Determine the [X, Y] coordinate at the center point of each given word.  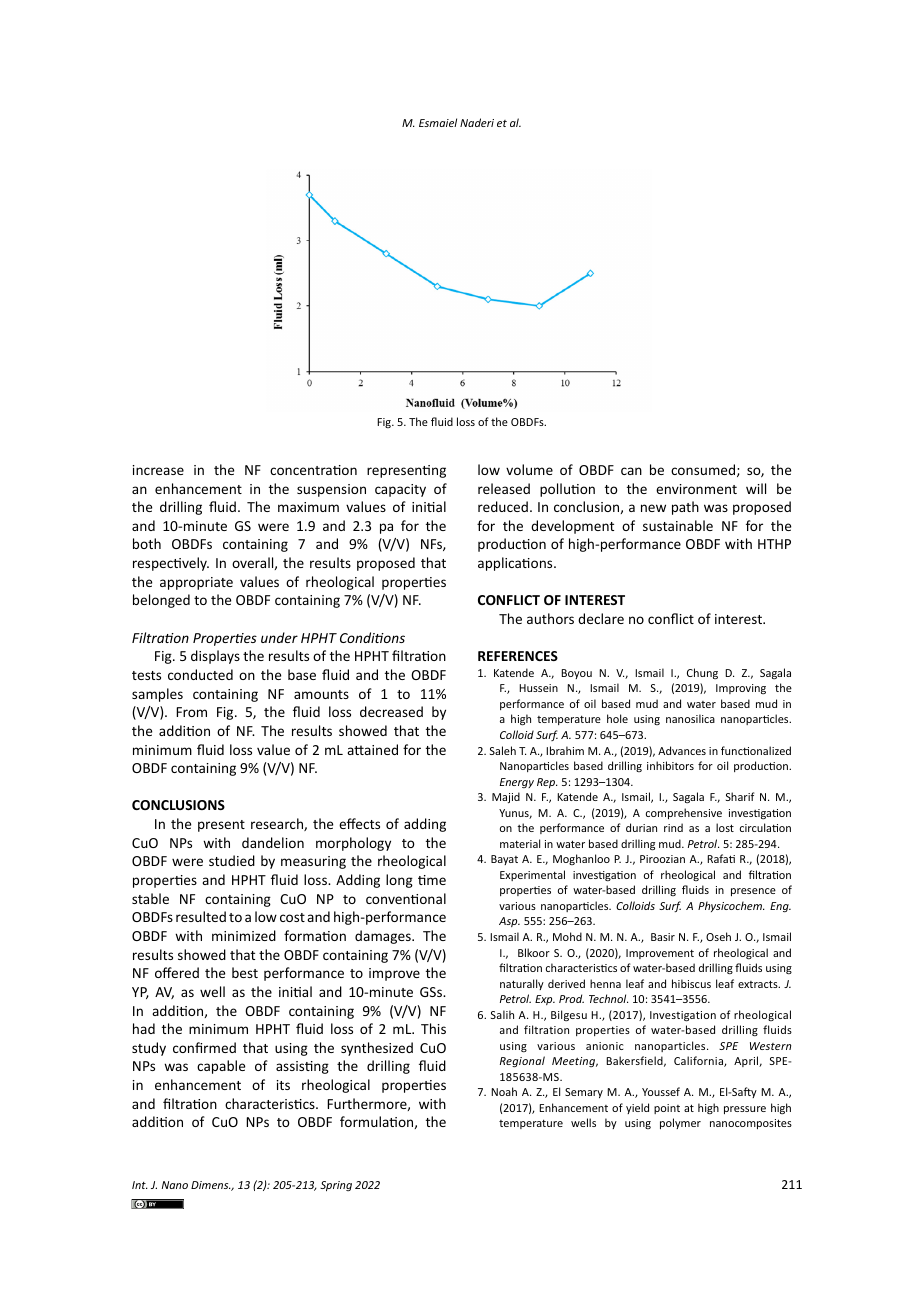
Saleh [503, 750]
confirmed [204, 1047]
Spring [336, 1186]
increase [158, 470]
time [432, 880]
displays [215, 657]
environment [696, 489]
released [504, 488]
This [433, 1028]
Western [770, 1046]
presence [753, 892]
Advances [682, 750]
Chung [702, 673]
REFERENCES [518, 656]
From [191, 712]
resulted [201, 916]
